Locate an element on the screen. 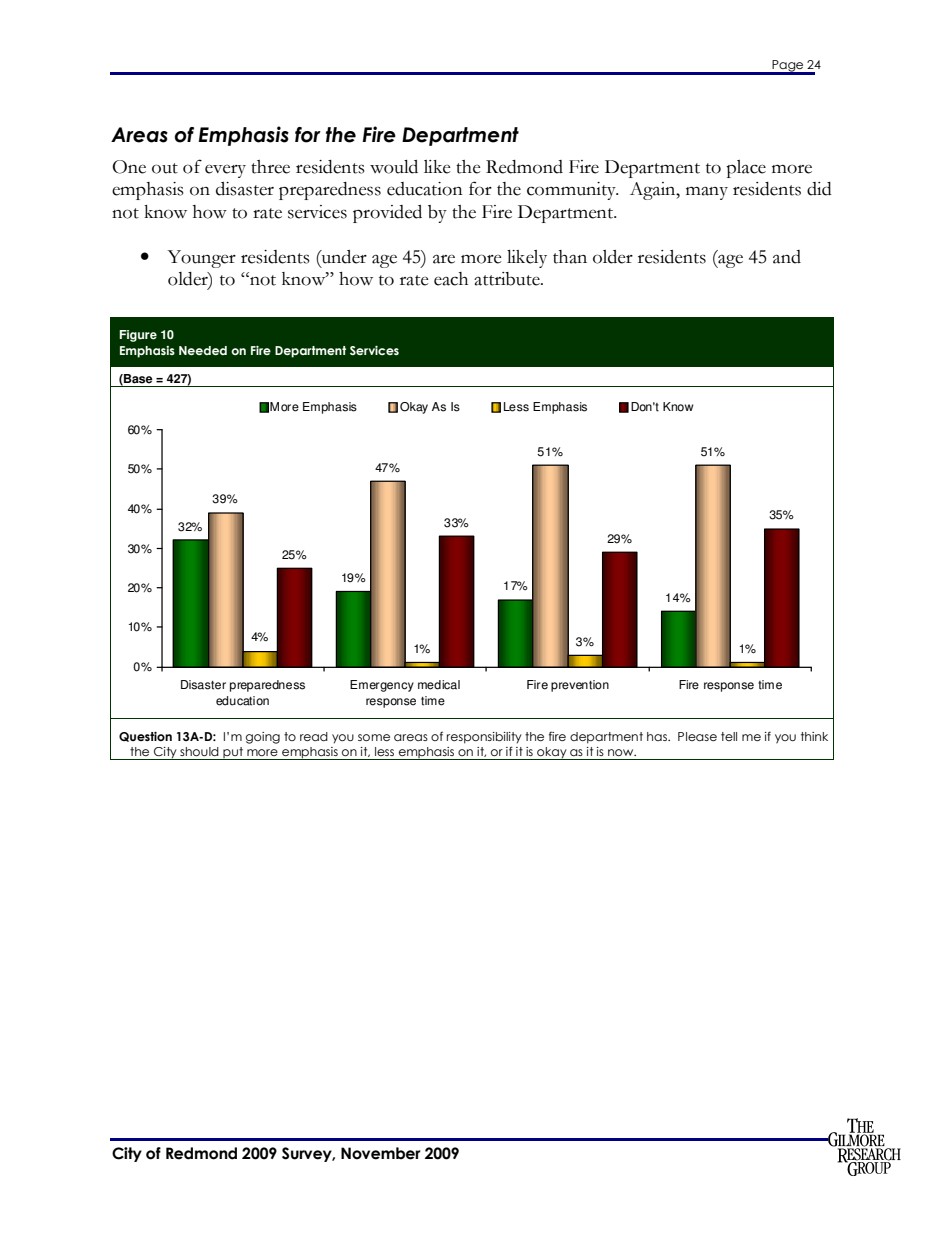 The height and width of the screenshot is (1233, 952). tell is located at coordinates (729, 736).
